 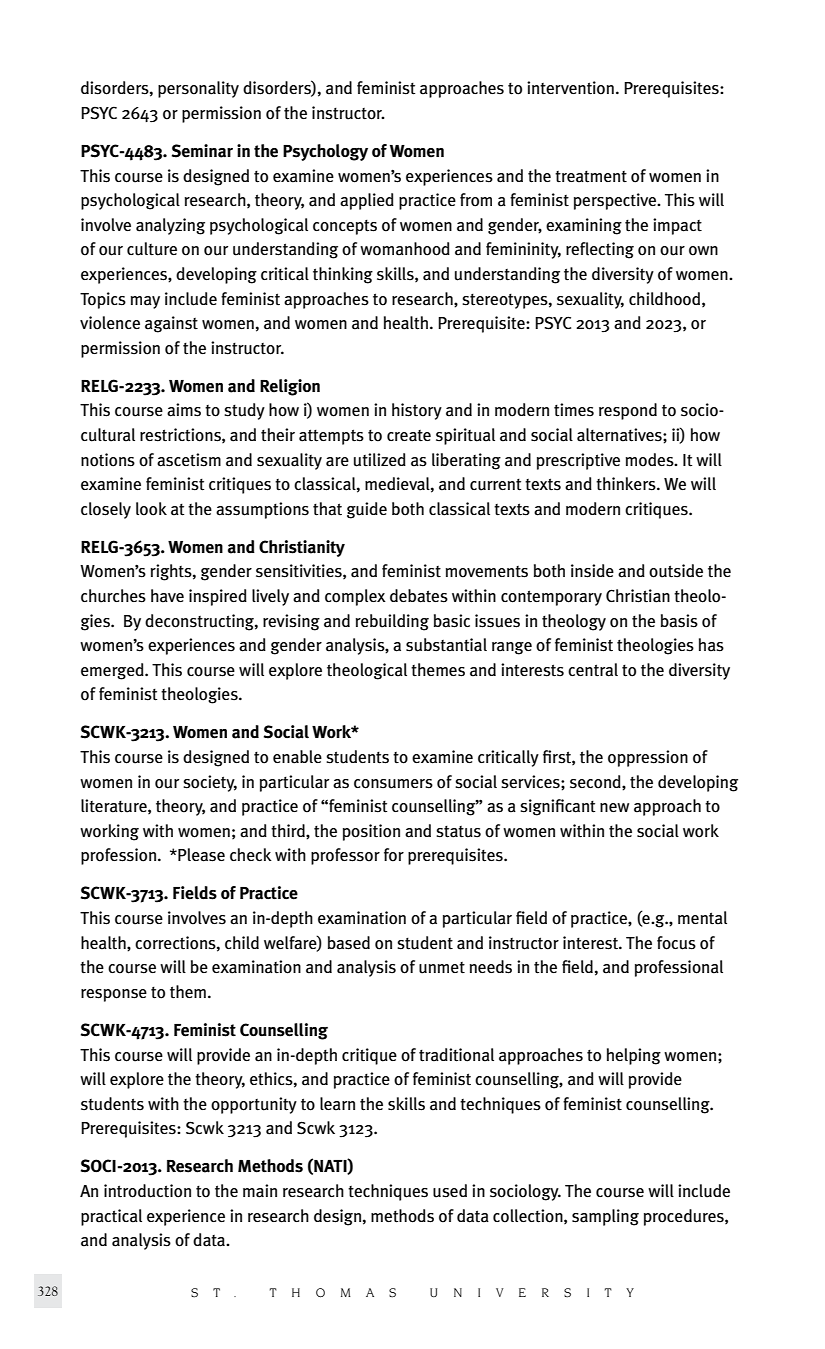 I want to click on sampling, so click(x=605, y=1217).
